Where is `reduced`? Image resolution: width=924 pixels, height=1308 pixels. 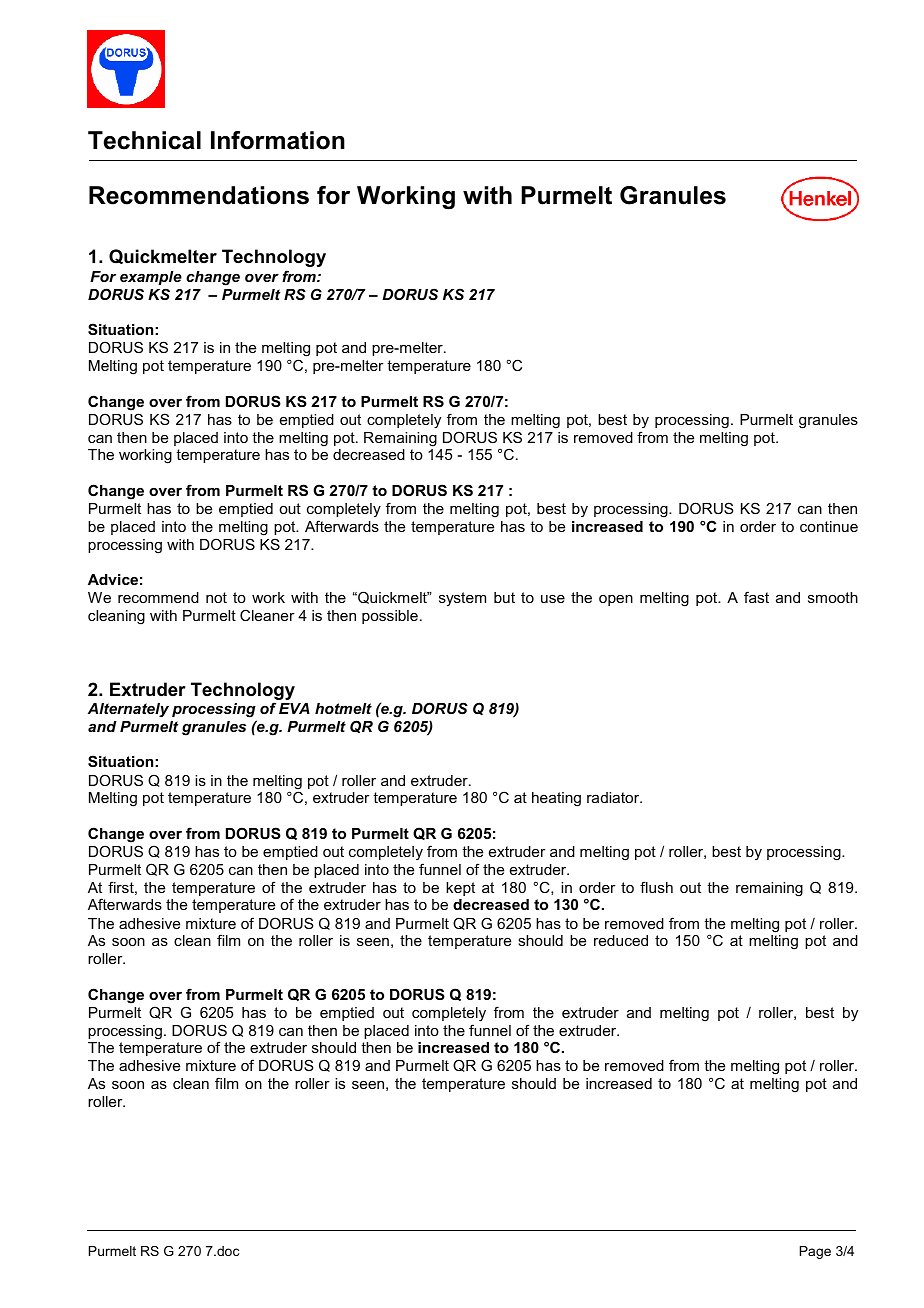 reduced is located at coordinates (621, 940).
